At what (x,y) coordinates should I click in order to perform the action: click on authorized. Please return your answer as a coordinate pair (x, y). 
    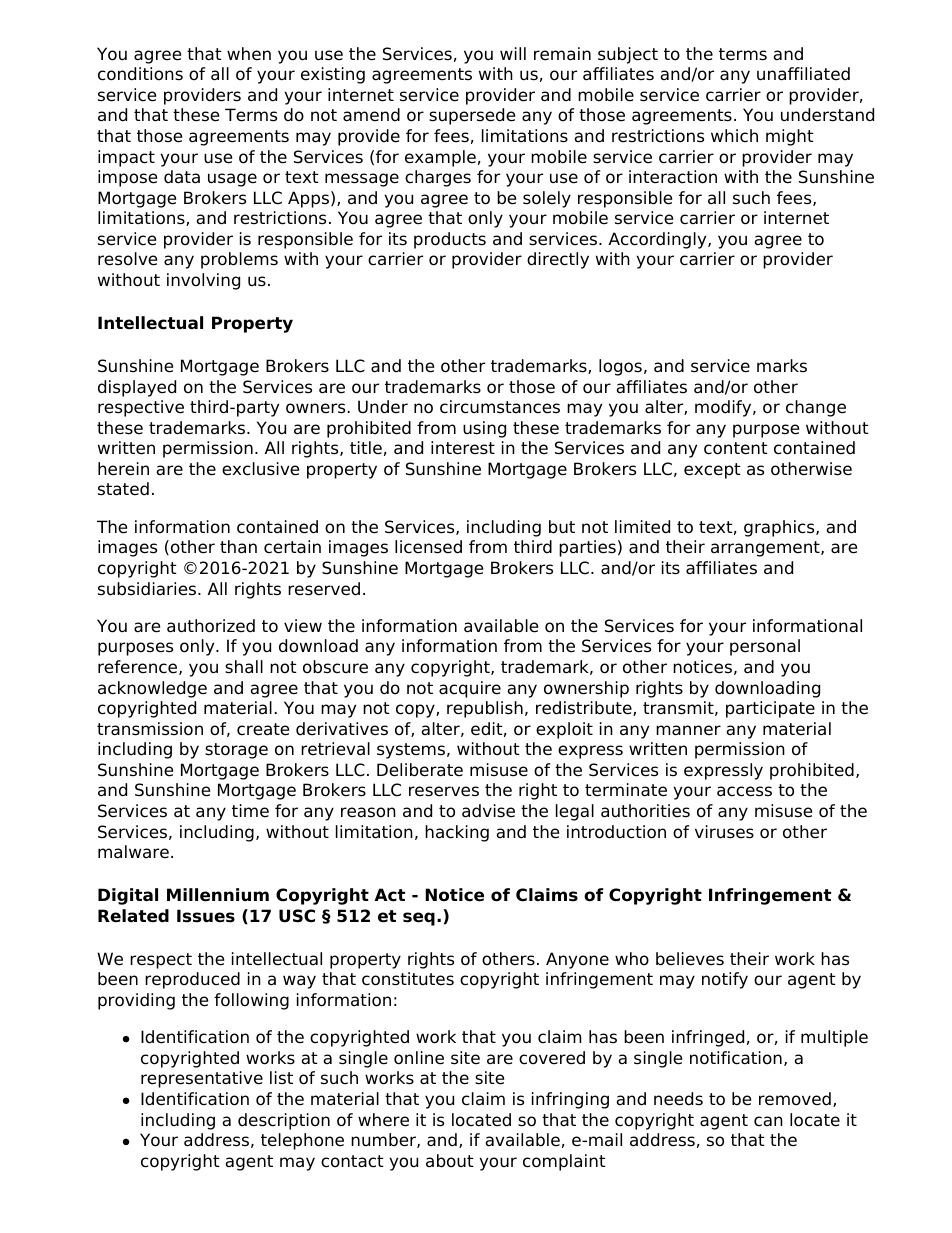
    Looking at the image, I should click on (211, 626).
